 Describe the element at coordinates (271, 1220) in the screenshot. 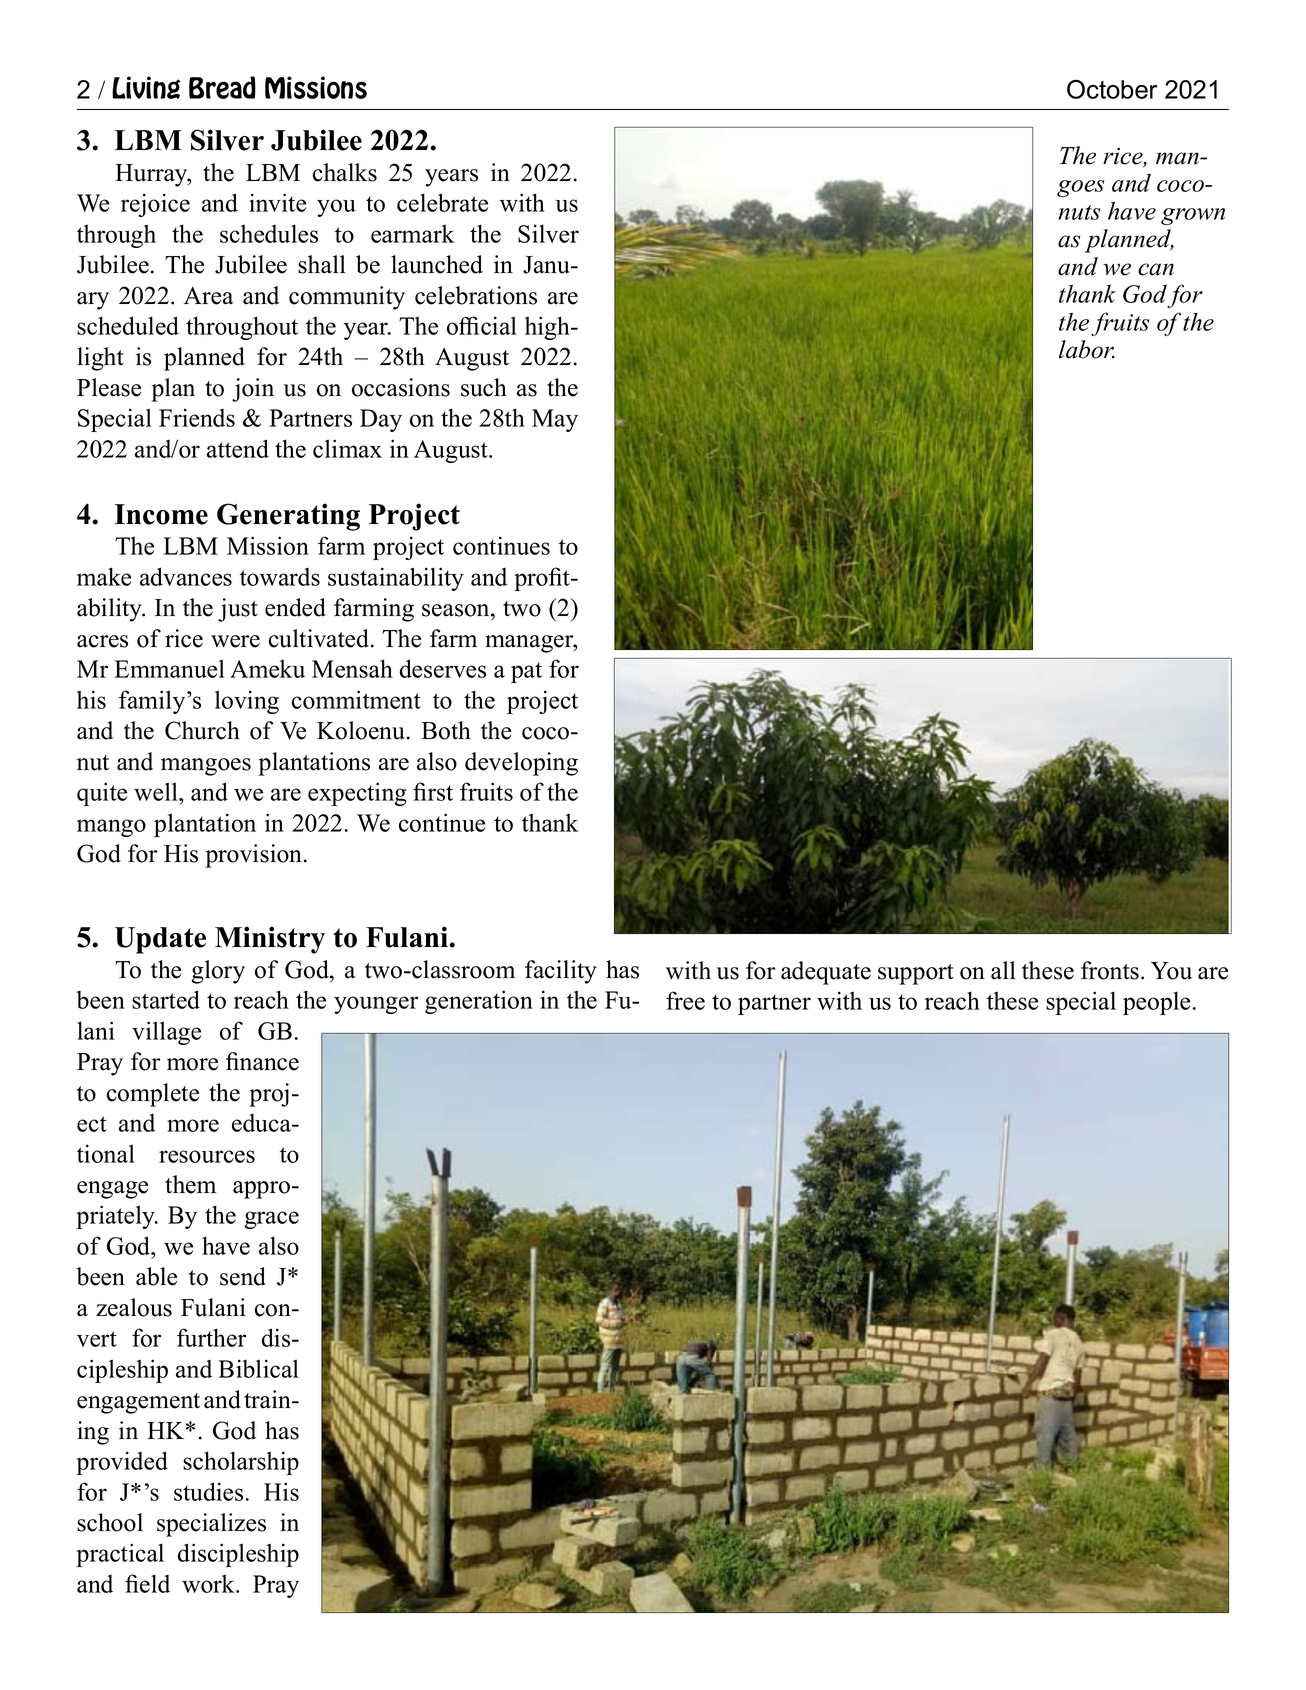

I see `grace` at that location.
